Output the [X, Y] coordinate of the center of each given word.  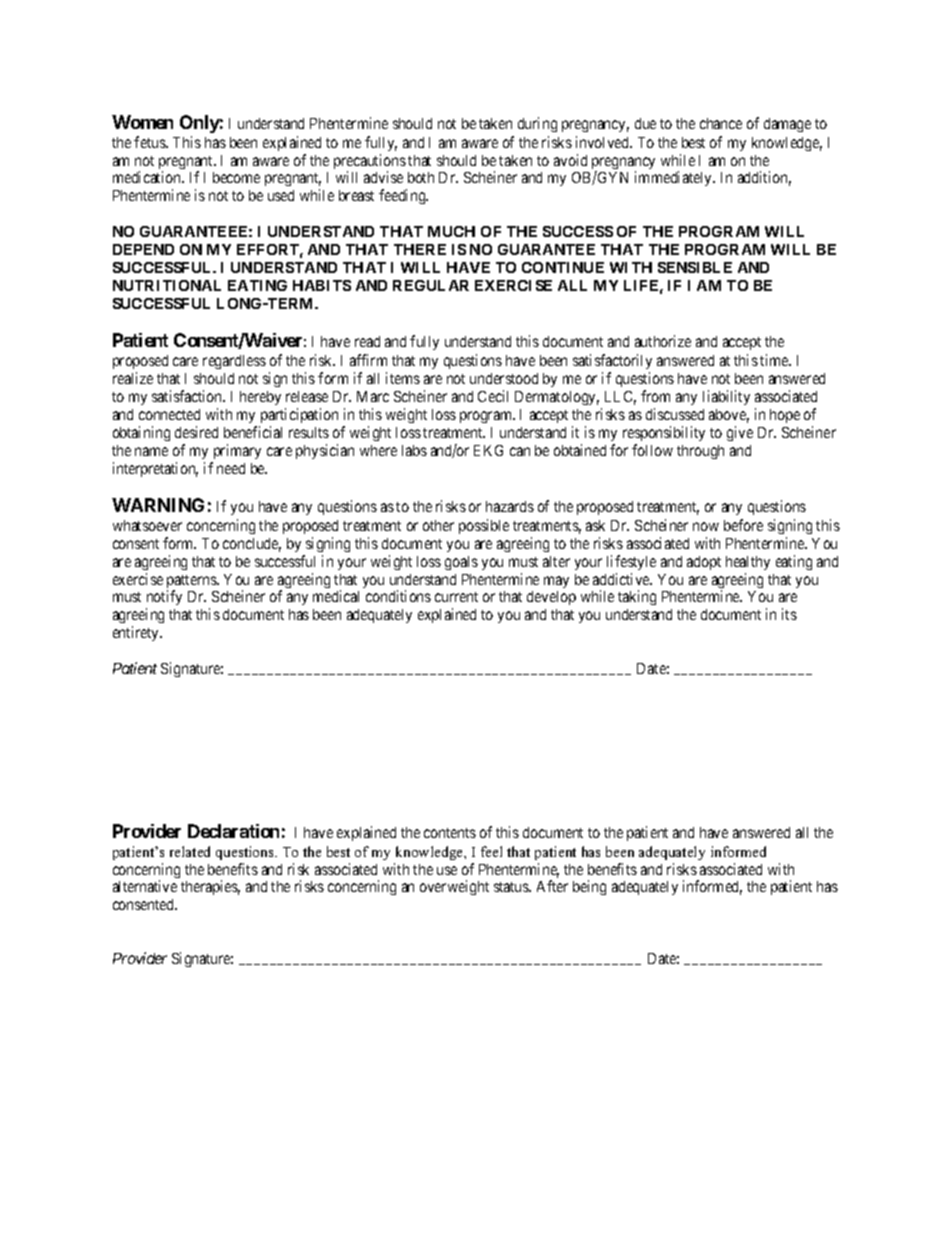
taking [637, 597]
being [589, 887]
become [236, 177]
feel [491, 851]
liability [726, 397]
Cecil [493, 396]
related [190, 851]
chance [721, 123]
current [456, 597]
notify [164, 599]
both [421, 177]
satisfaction [188, 396]
